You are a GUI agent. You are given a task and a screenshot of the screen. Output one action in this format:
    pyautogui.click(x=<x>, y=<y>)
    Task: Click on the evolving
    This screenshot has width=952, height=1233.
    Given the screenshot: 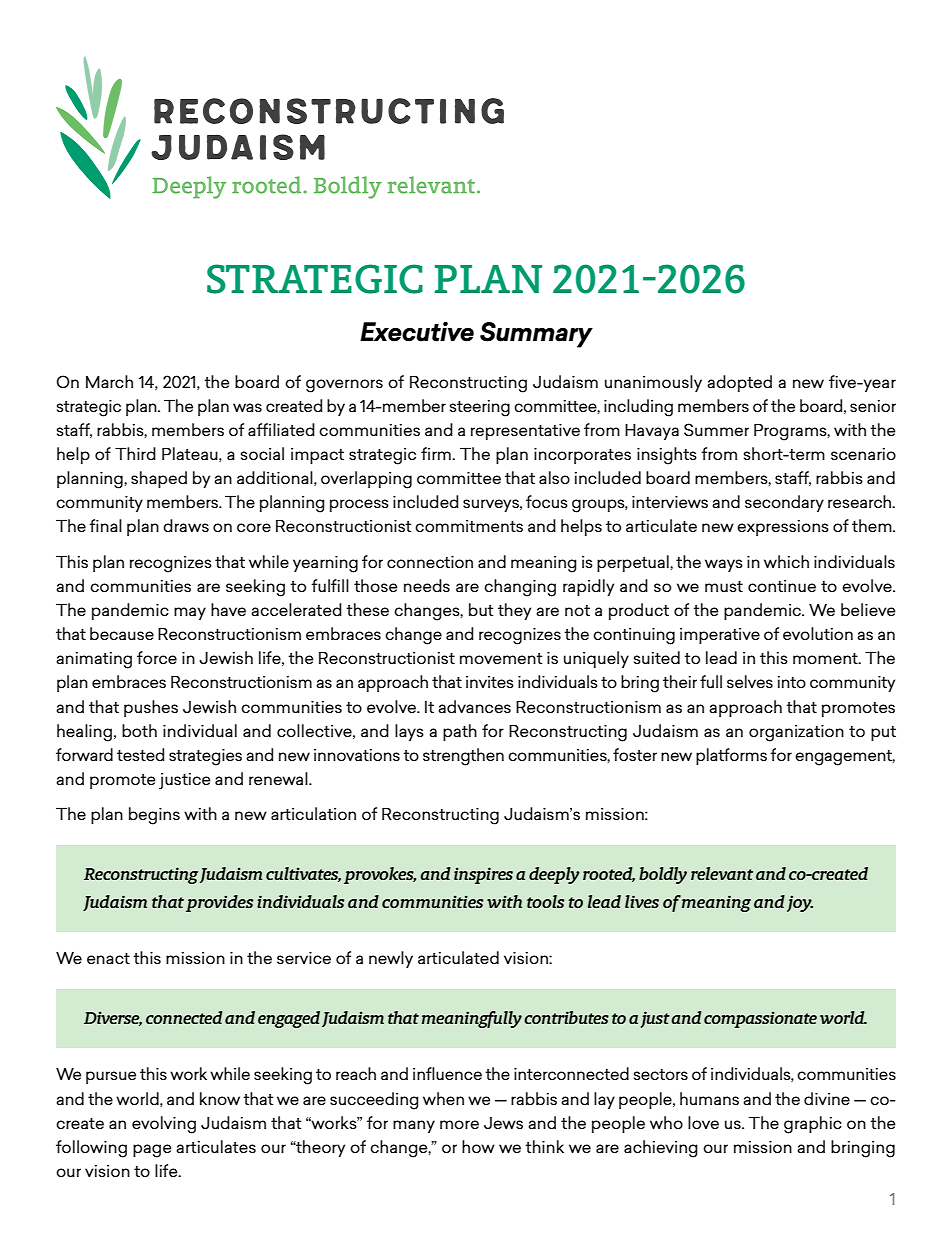 What is the action you would take?
    pyautogui.click(x=164, y=1125)
